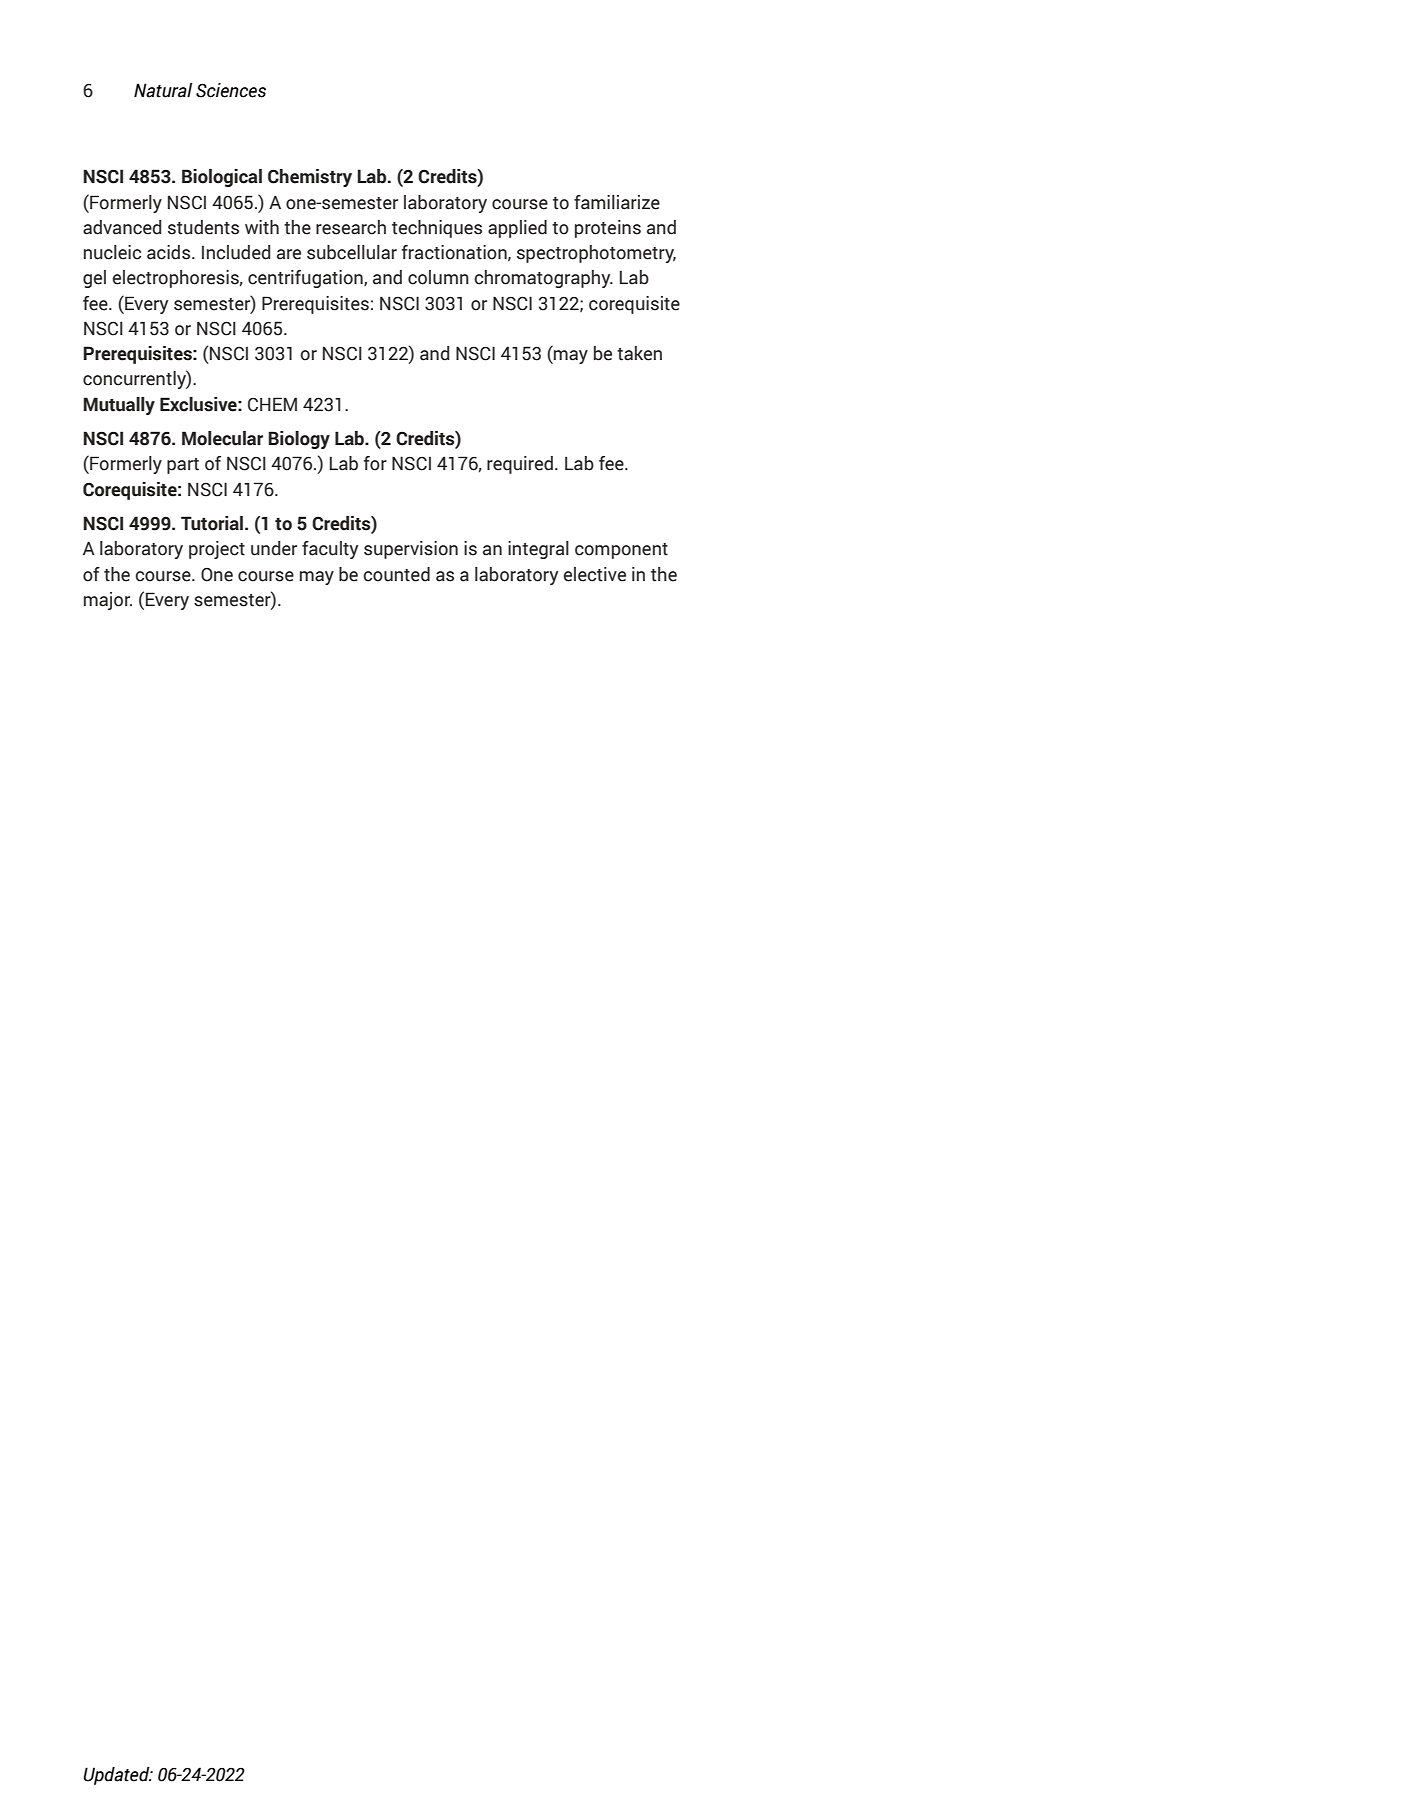 This screenshot has width=1406, height=1820. Describe the element at coordinates (163, 90) in the screenshot. I see `Natural` at that location.
